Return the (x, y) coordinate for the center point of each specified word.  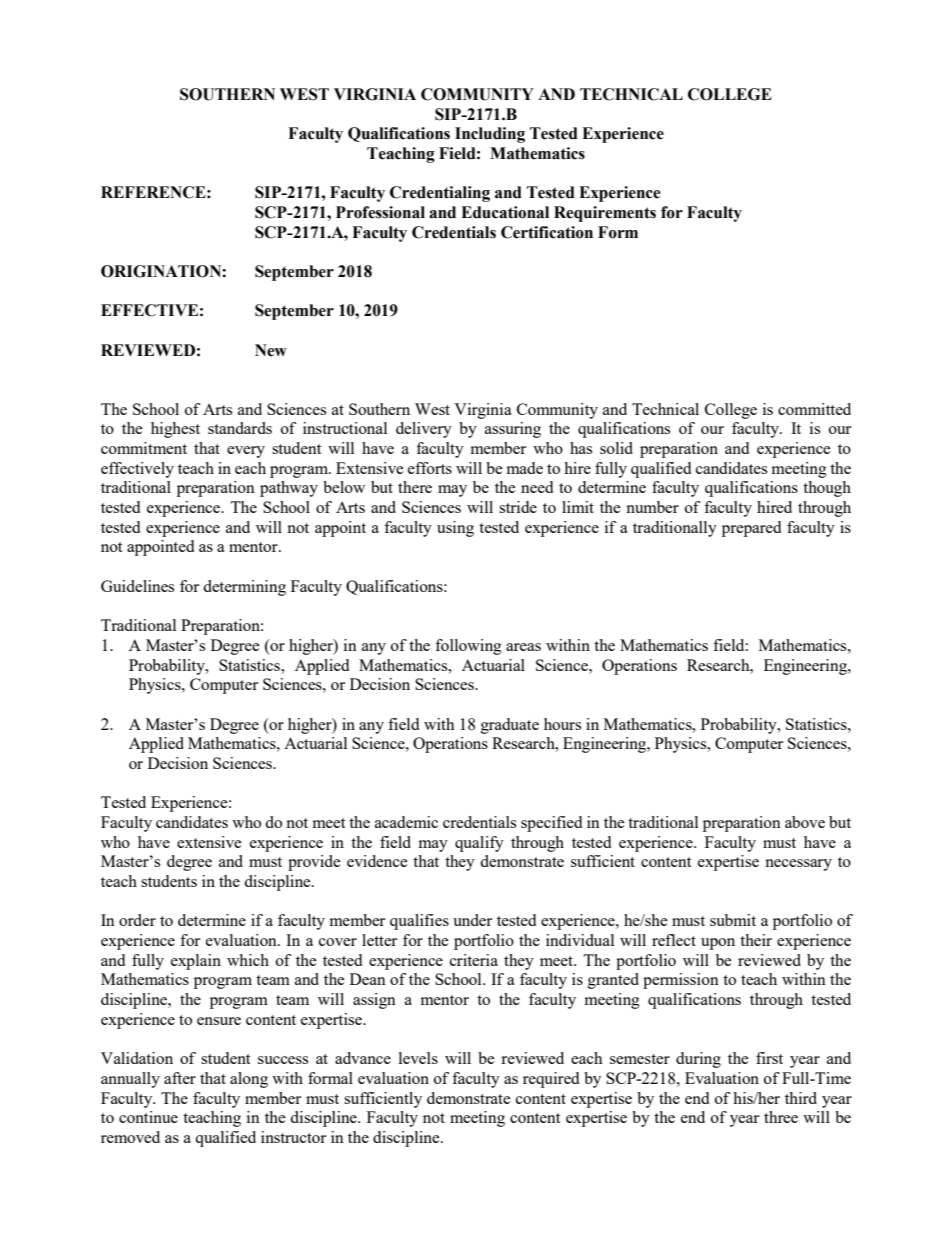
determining (244, 588)
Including (490, 135)
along (249, 1080)
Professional (380, 212)
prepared (751, 529)
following (468, 647)
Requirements (605, 214)
